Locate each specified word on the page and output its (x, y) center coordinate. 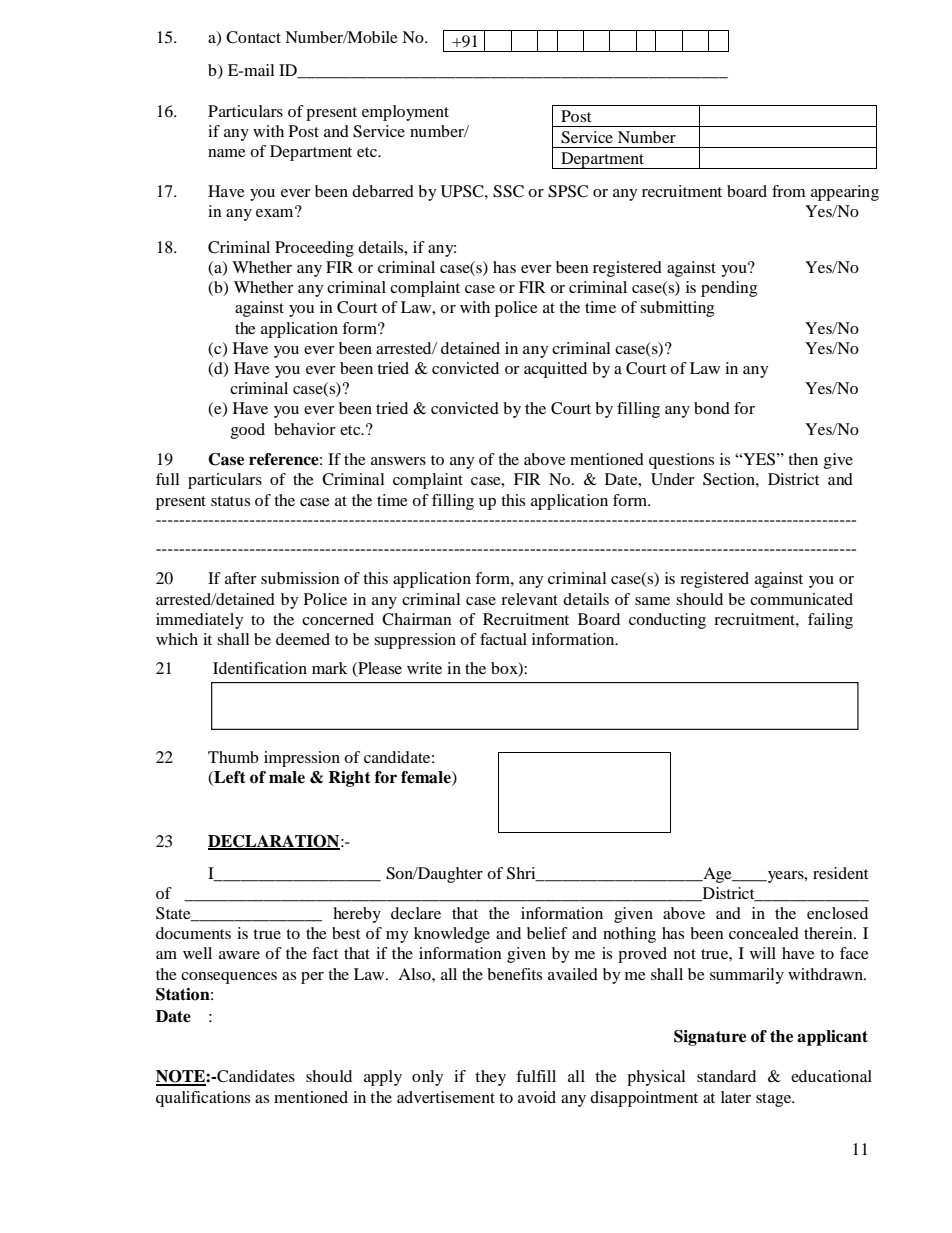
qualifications (203, 1099)
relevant (529, 599)
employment (405, 113)
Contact (253, 37)
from (789, 191)
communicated (801, 599)
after (241, 578)
